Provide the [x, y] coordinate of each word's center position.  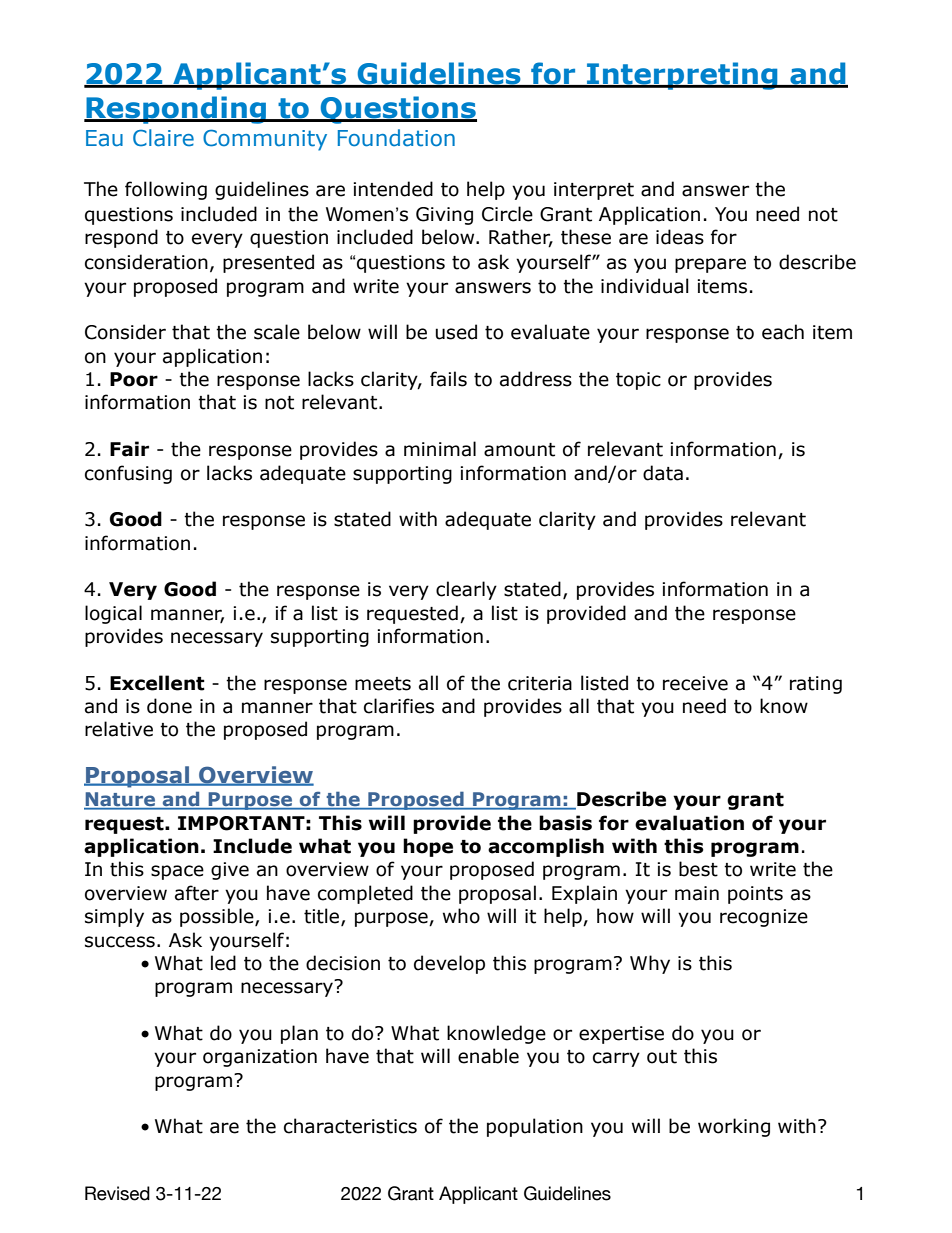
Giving [444, 216]
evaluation [689, 823]
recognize [764, 918]
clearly [466, 590]
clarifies [399, 706]
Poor [134, 379]
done [169, 706]
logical [113, 614]
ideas [680, 237]
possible [218, 917]
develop [449, 964]
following [166, 190]
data [663, 473]
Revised [117, 1193]
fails [448, 379]
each [783, 332]
